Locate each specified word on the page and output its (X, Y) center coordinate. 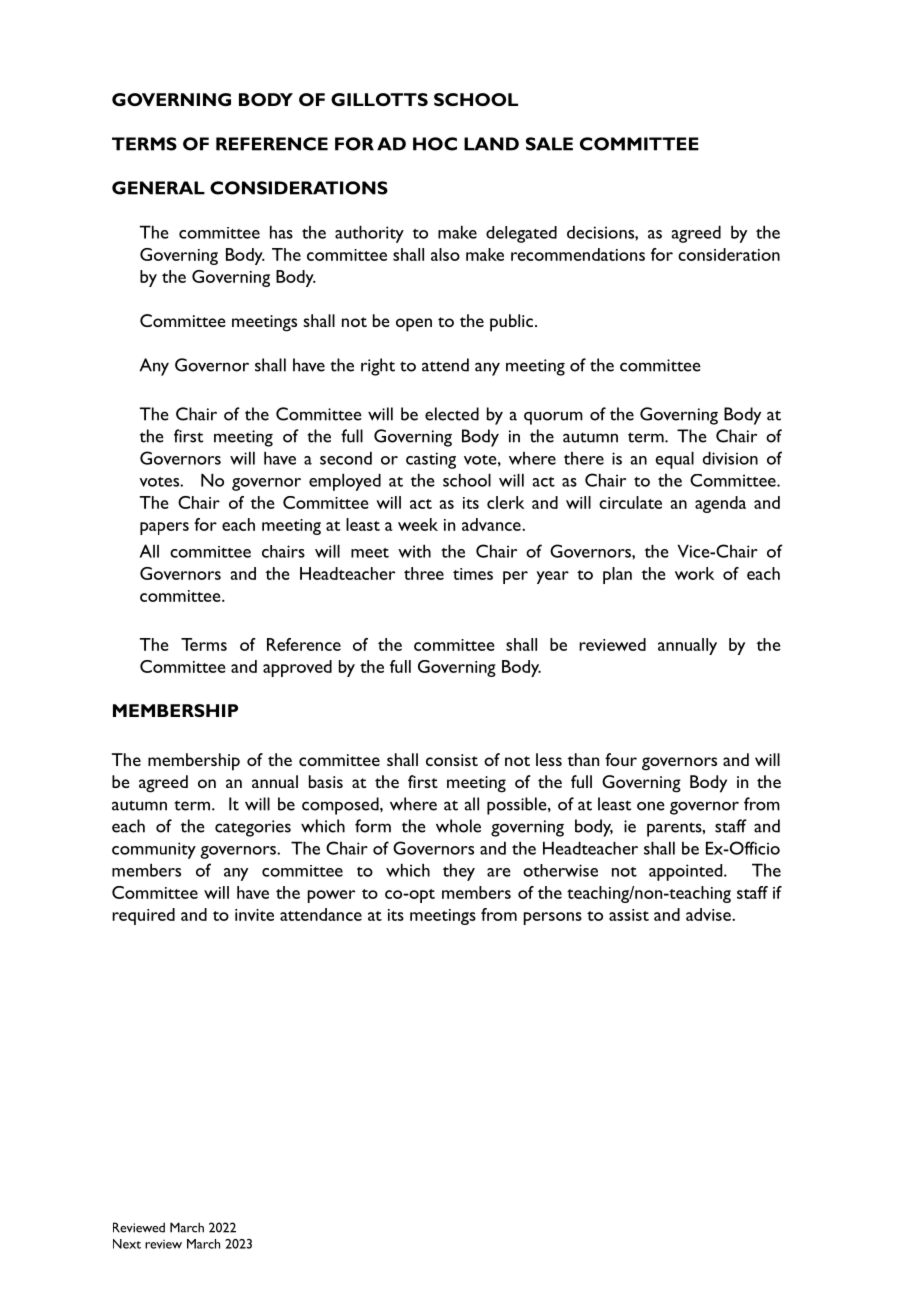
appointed (687, 872)
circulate (630, 502)
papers (164, 528)
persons (553, 918)
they (459, 872)
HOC (435, 144)
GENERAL (158, 188)
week (418, 524)
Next (127, 1244)
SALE (549, 144)
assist (629, 915)
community (154, 850)
